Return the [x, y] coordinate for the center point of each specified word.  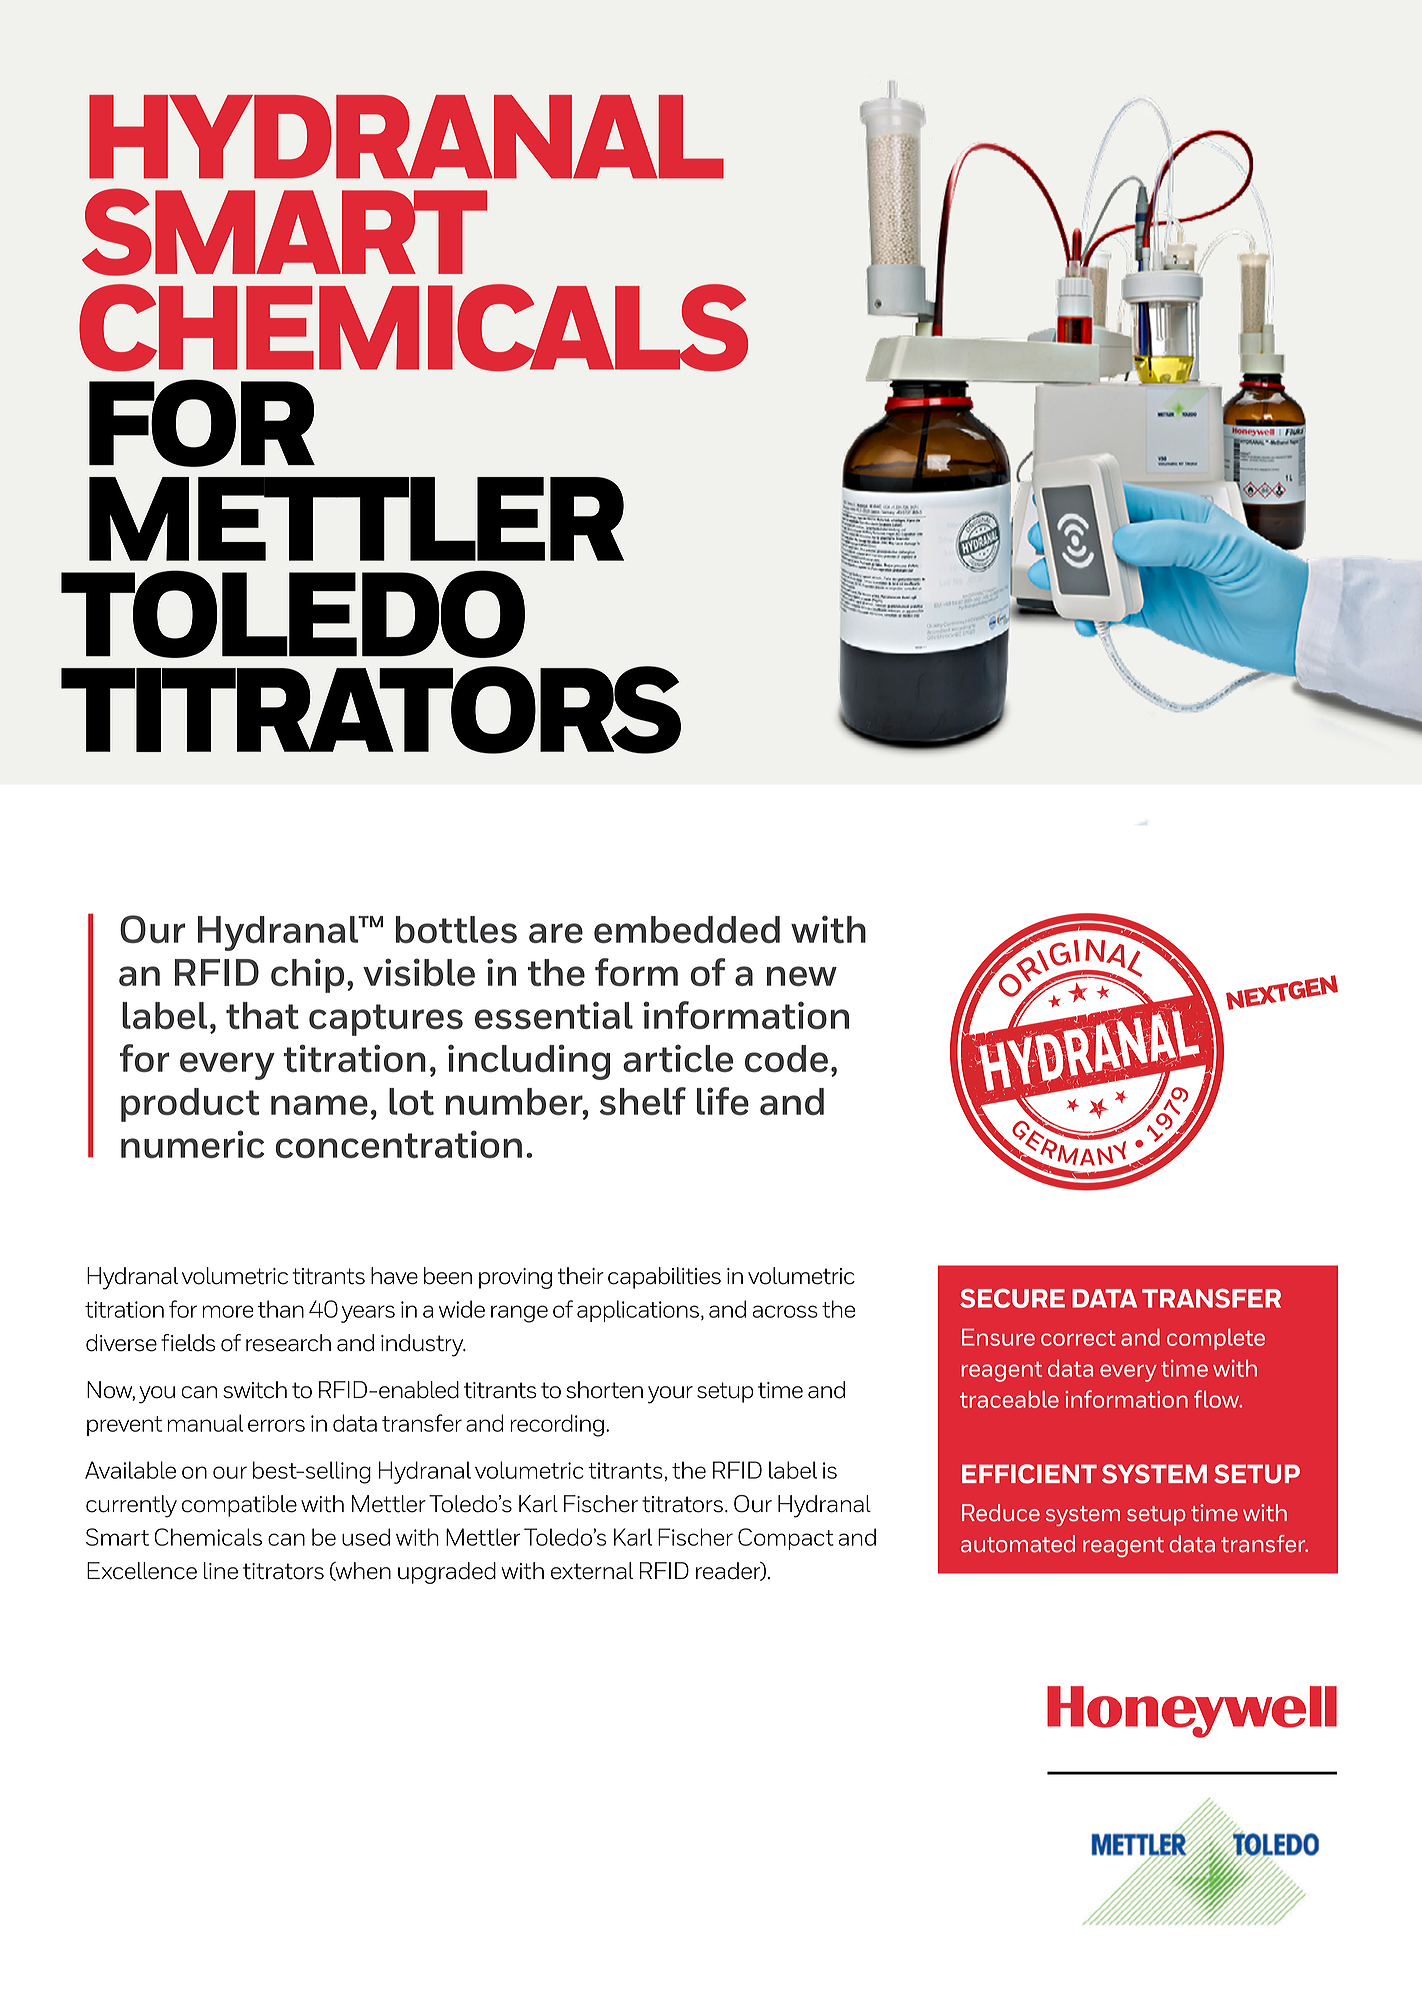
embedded [687, 929]
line [221, 1571]
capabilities [664, 1278]
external [592, 1571]
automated [1018, 1544]
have [394, 1276]
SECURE [1012, 1298]
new [802, 976]
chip [307, 975]
